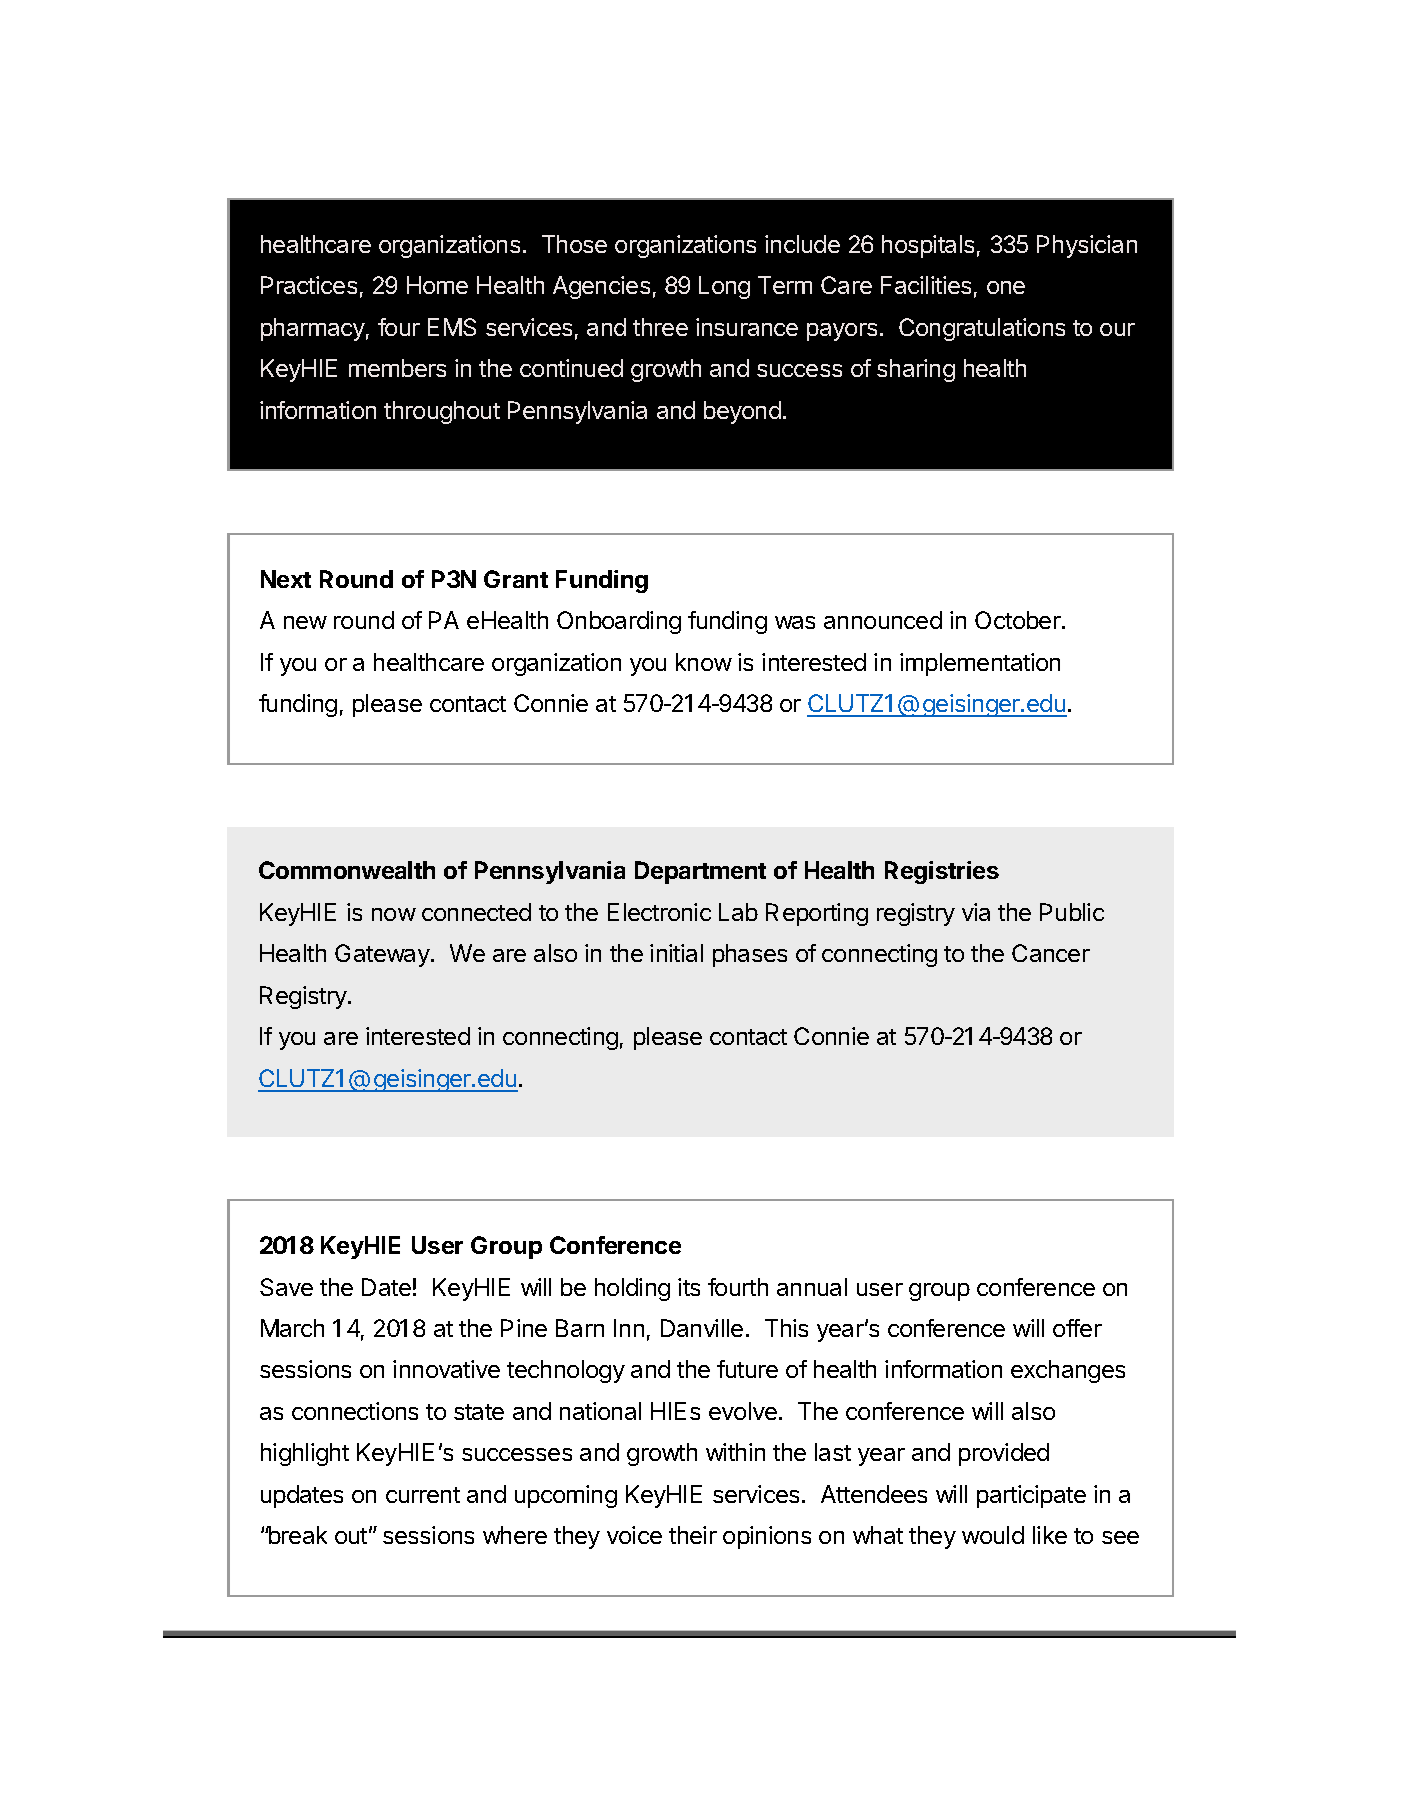  I want to click on current, so click(423, 1495).
